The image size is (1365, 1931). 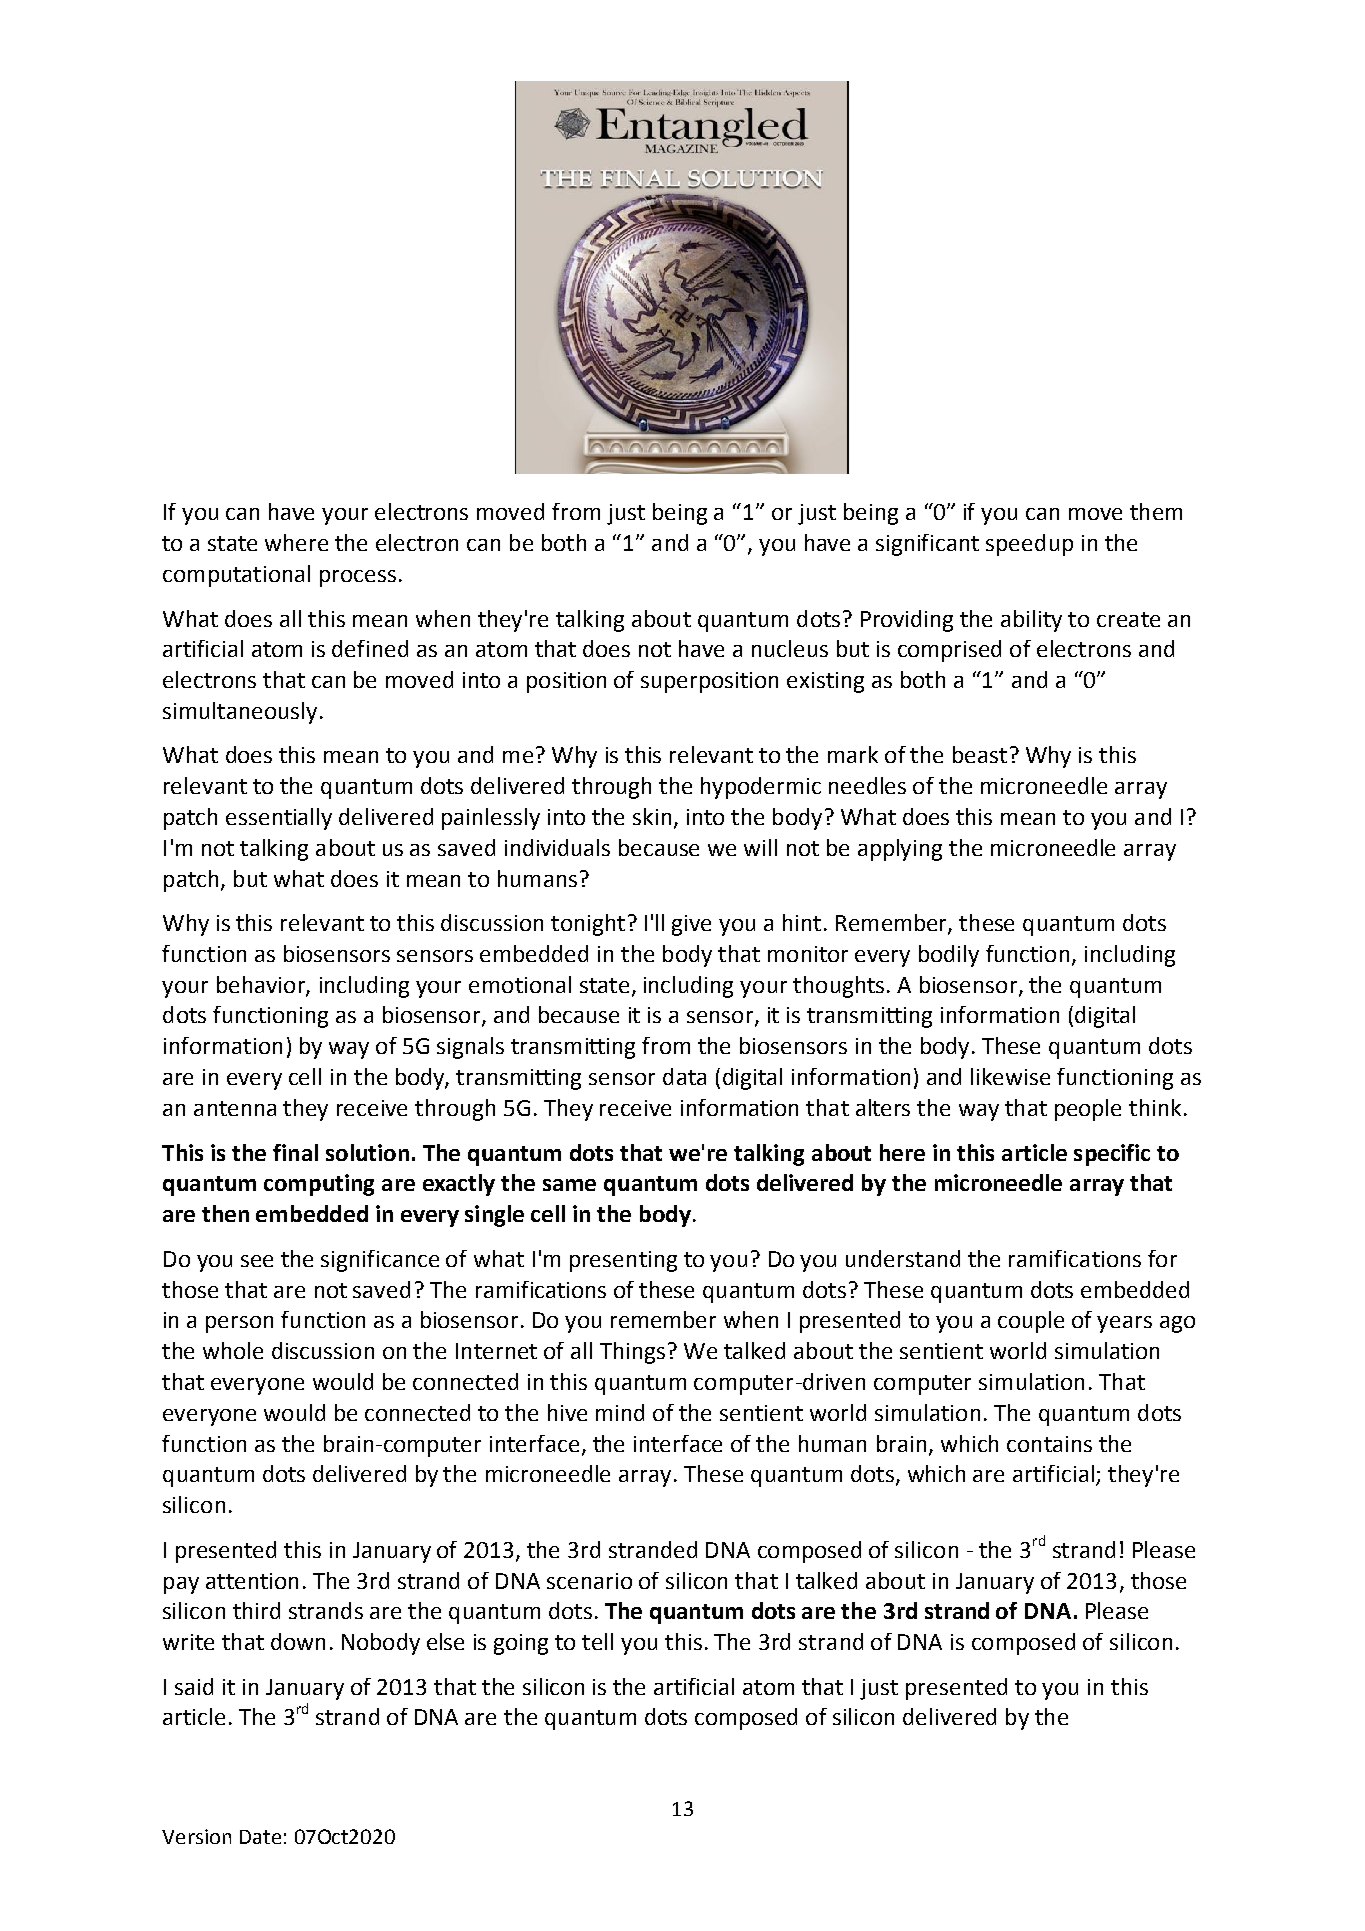 I want to click on process, so click(x=358, y=578).
